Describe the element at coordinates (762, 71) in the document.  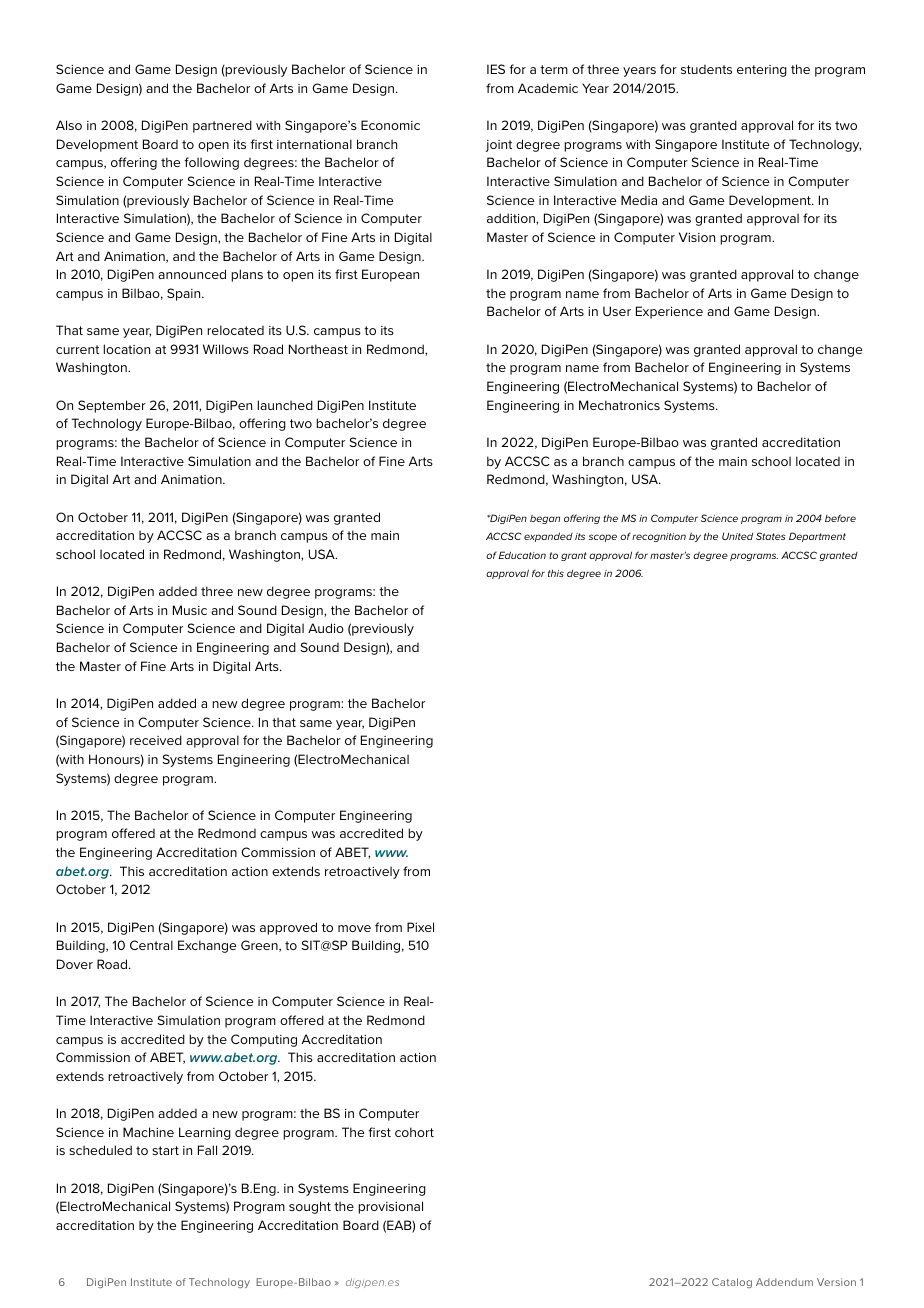
I see `entering` at that location.
